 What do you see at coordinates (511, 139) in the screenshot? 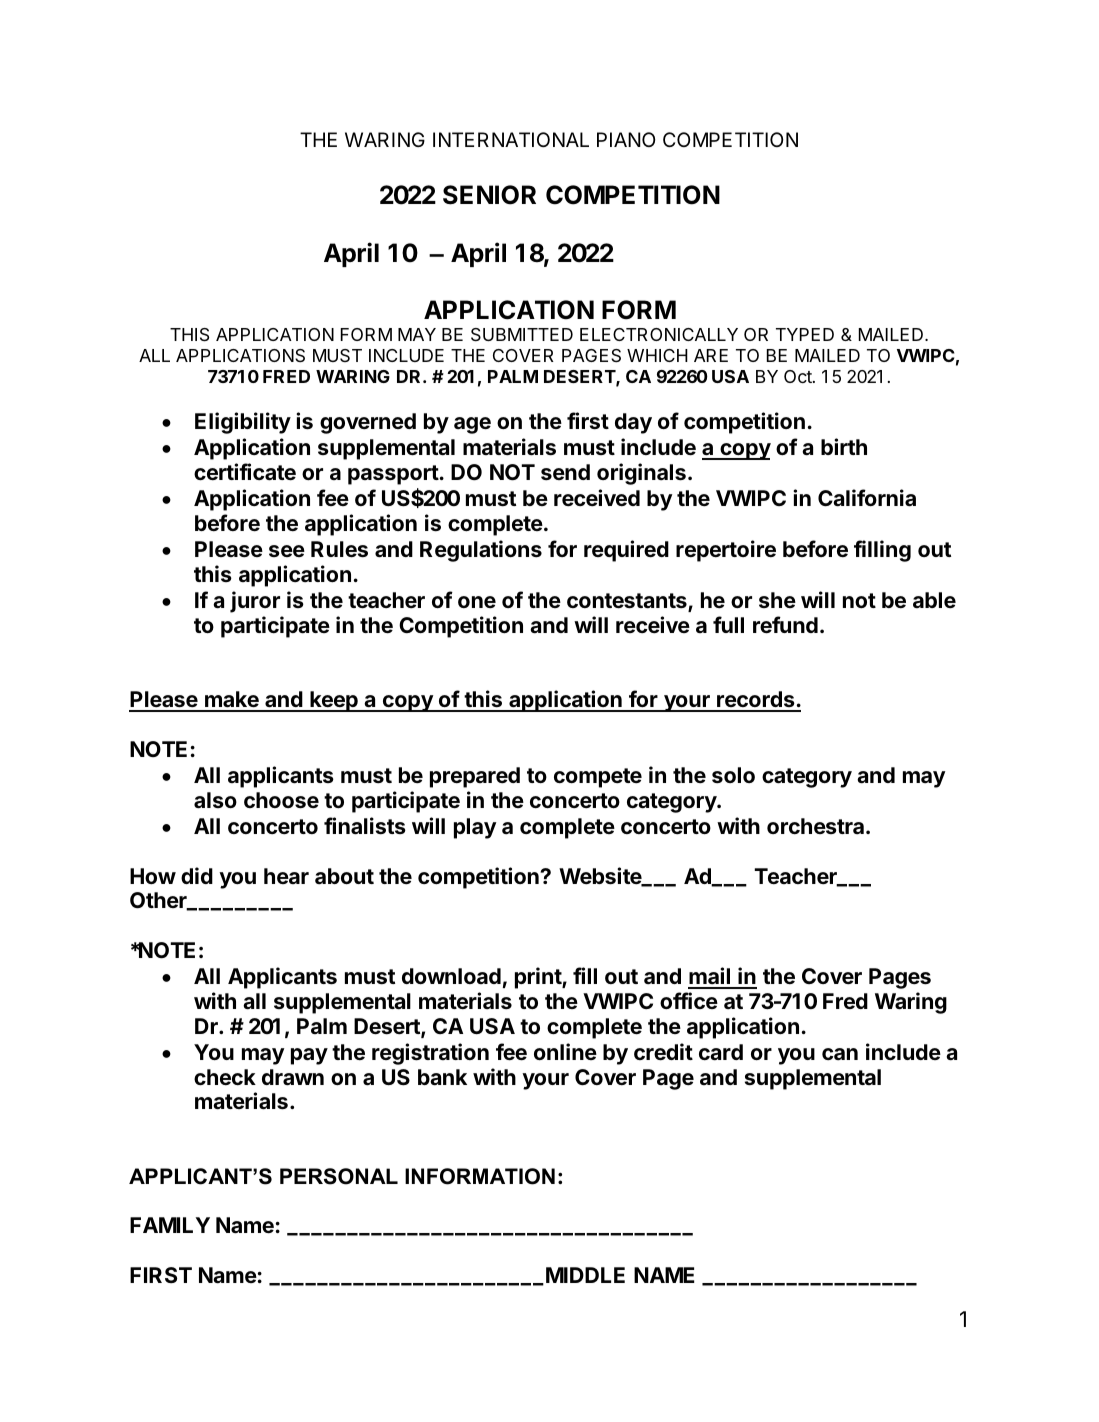
I see `INTERNATIONAL` at bounding box center [511, 139].
